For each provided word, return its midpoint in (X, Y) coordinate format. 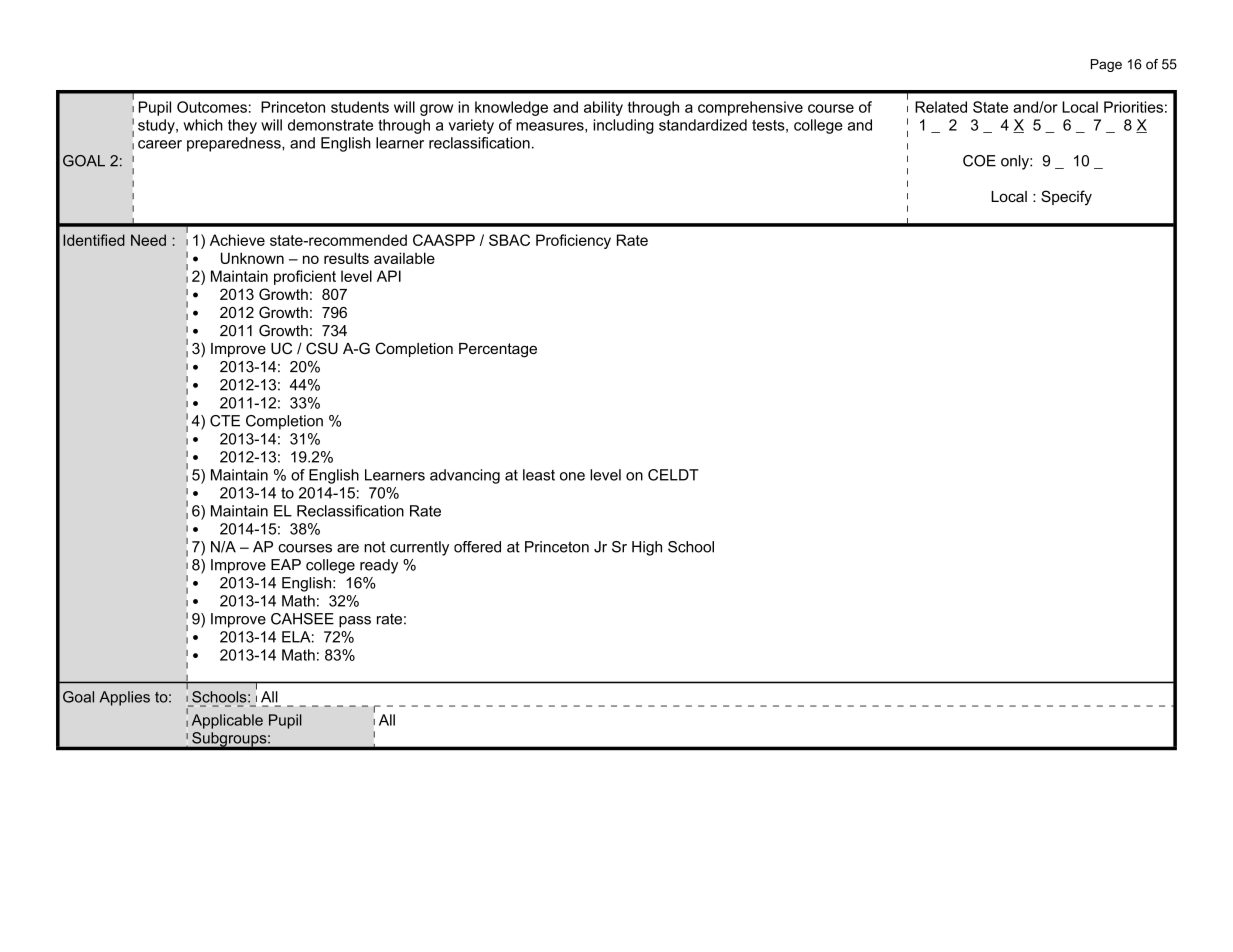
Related (941, 107)
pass (355, 622)
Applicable (227, 721)
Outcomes (212, 107)
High (647, 548)
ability (603, 108)
